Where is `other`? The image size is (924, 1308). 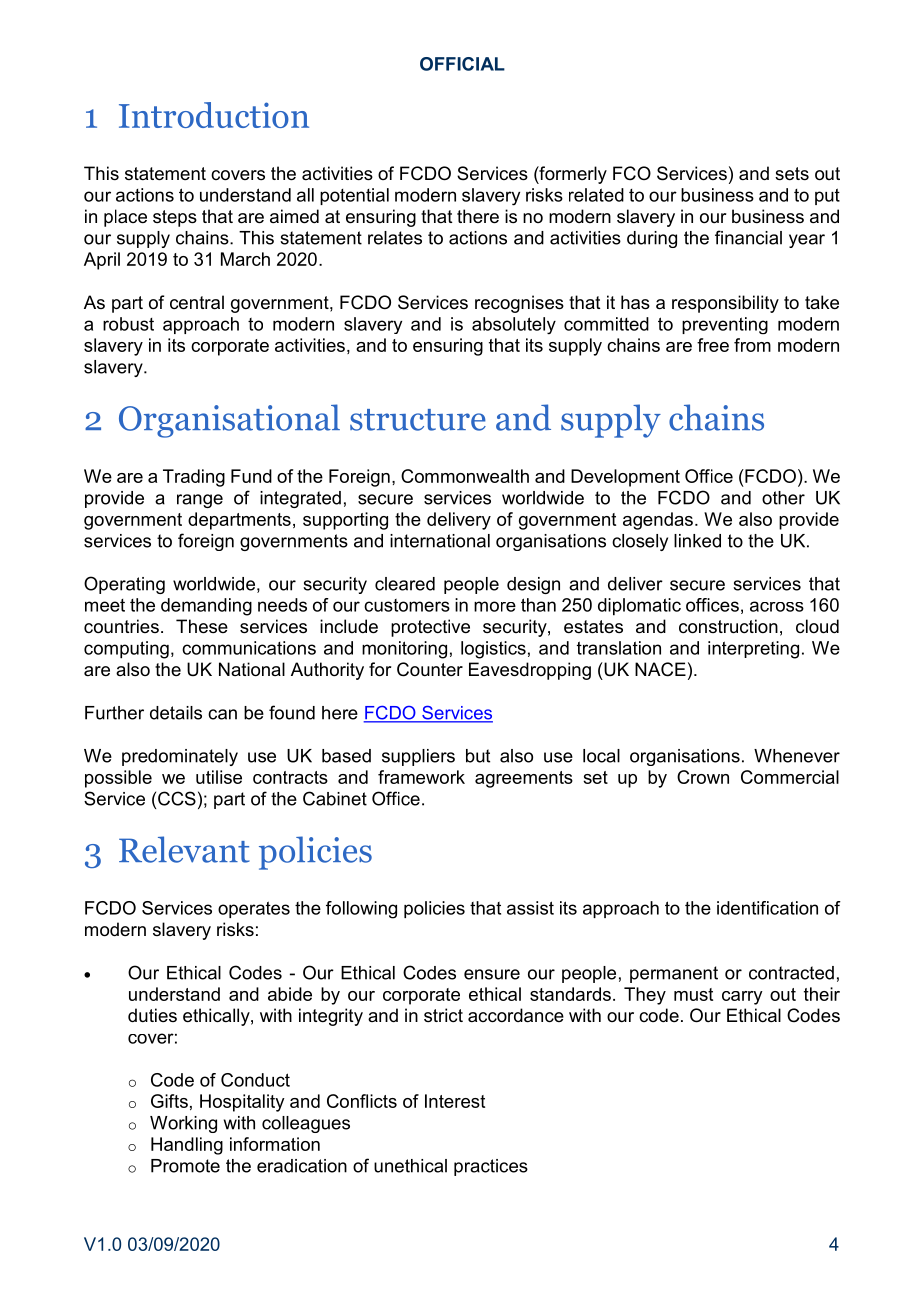
other is located at coordinates (783, 498).
